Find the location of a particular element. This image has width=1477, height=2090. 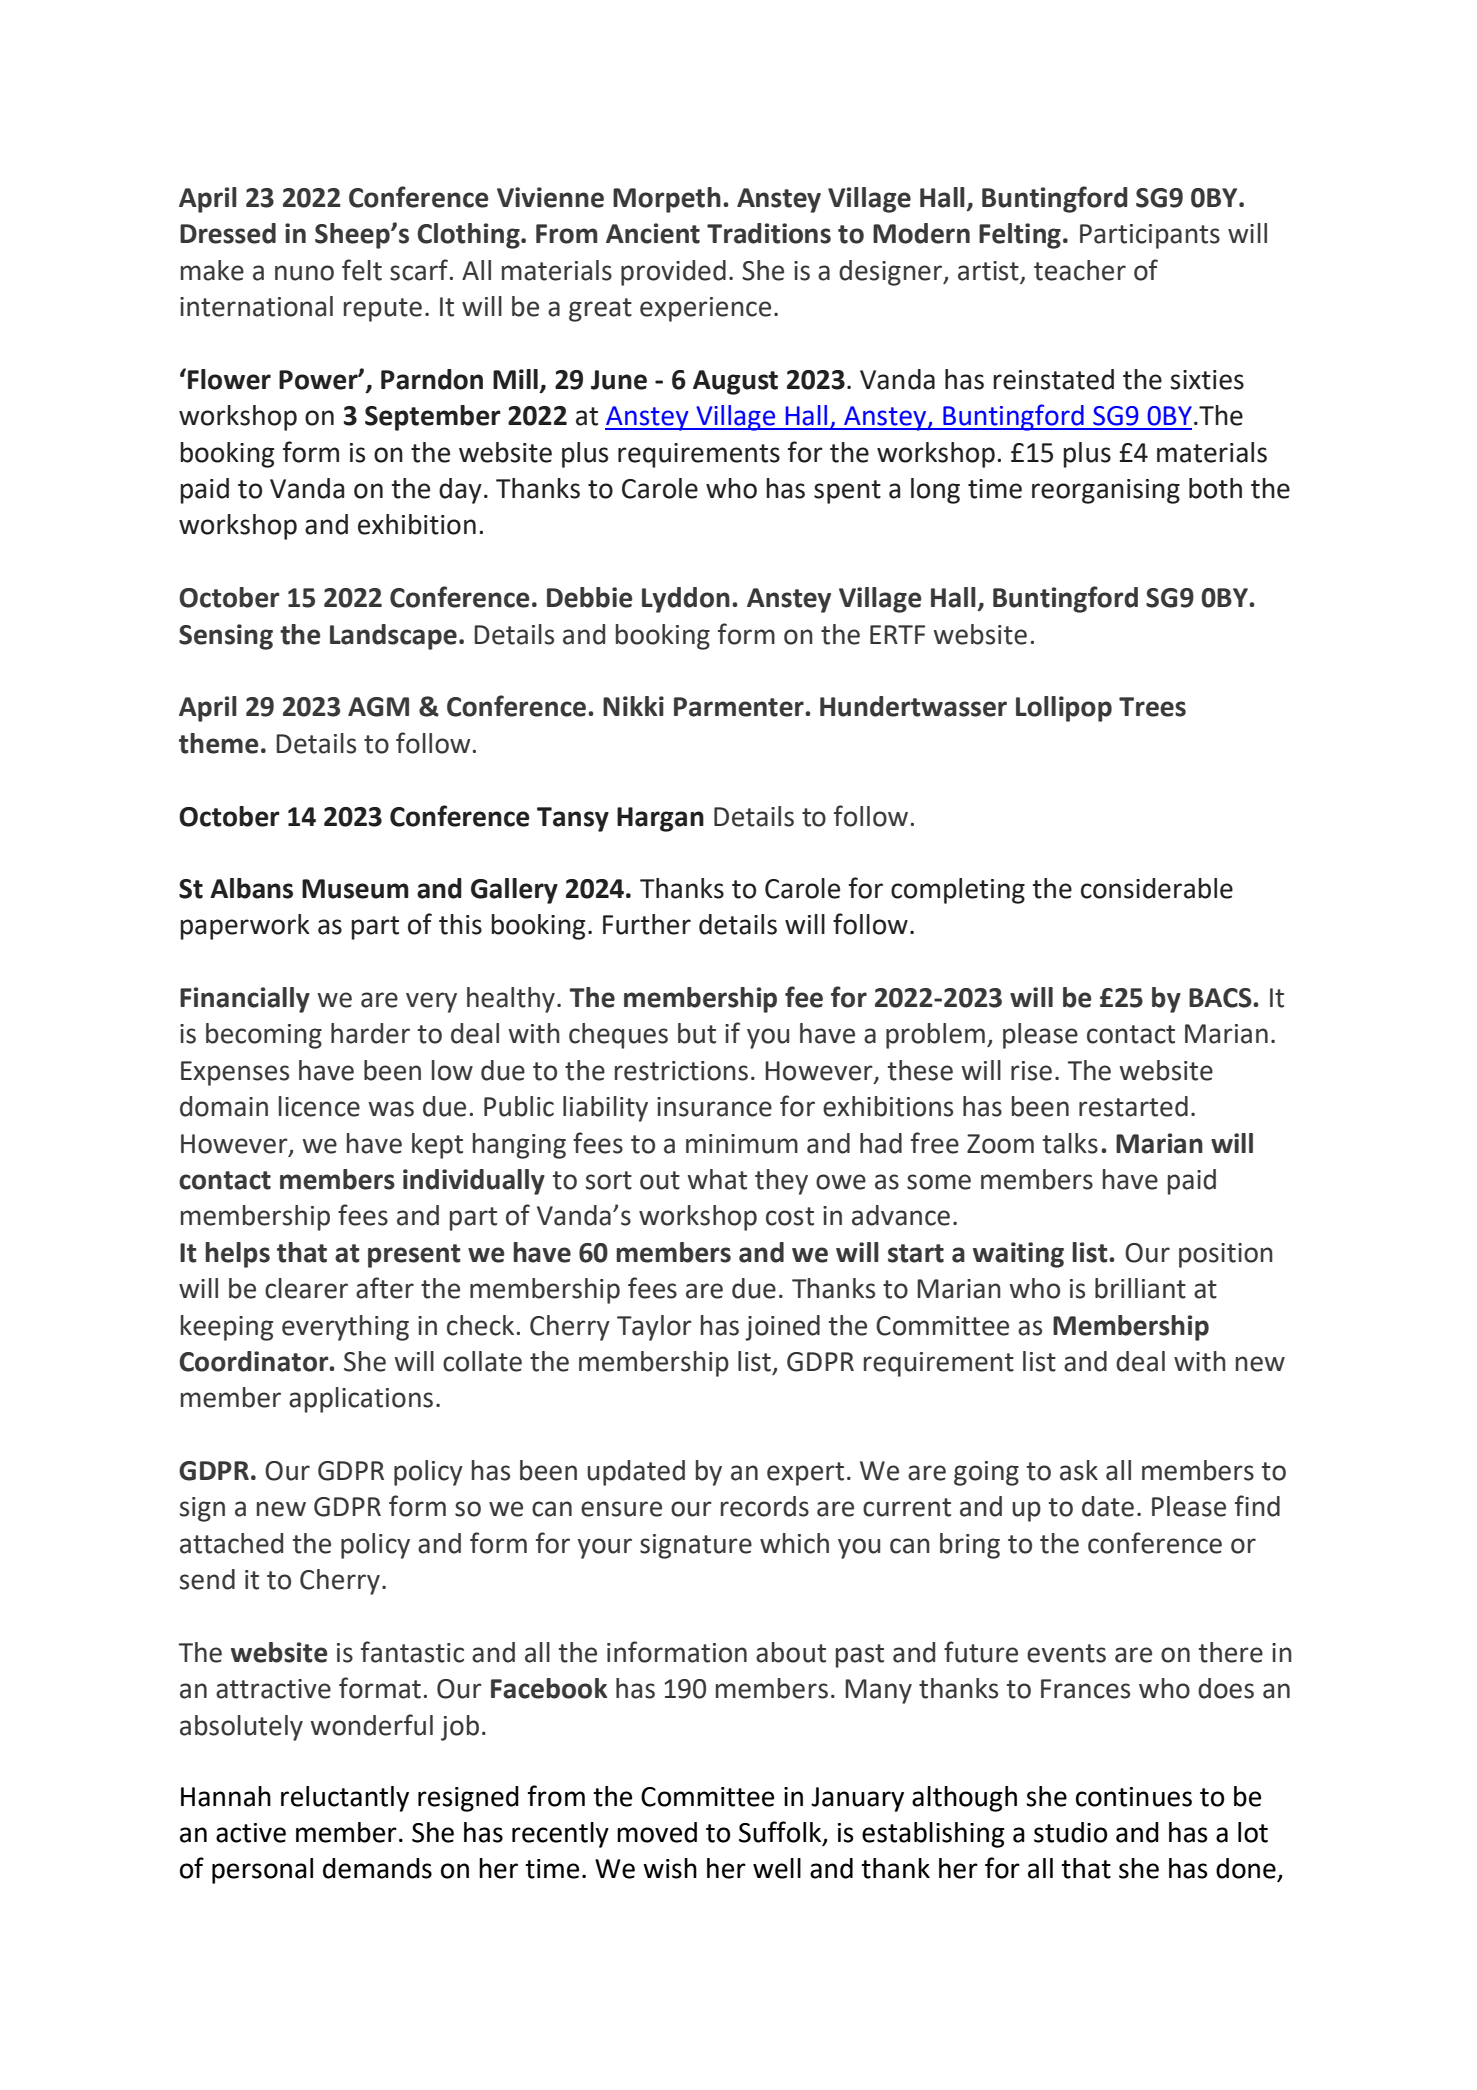

teacher is located at coordinates (1080, 270).
